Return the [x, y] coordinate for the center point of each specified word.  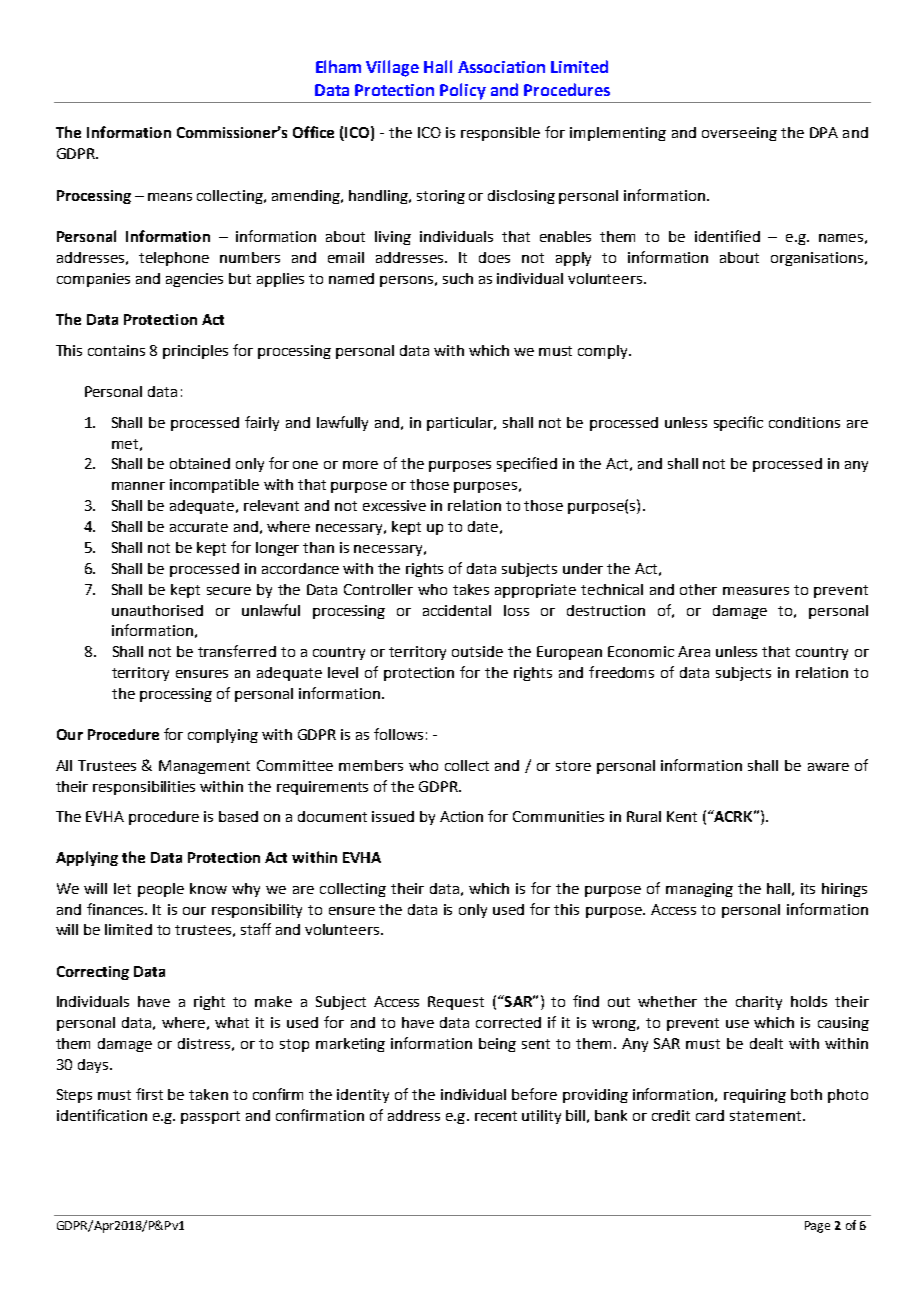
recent [496, 1116]
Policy [463, 91]
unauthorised [157, 610]
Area [694, 651]
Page [817, 1227]
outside [477, 651]
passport [210, 1117]
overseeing [739, 134]
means [170, 197]
